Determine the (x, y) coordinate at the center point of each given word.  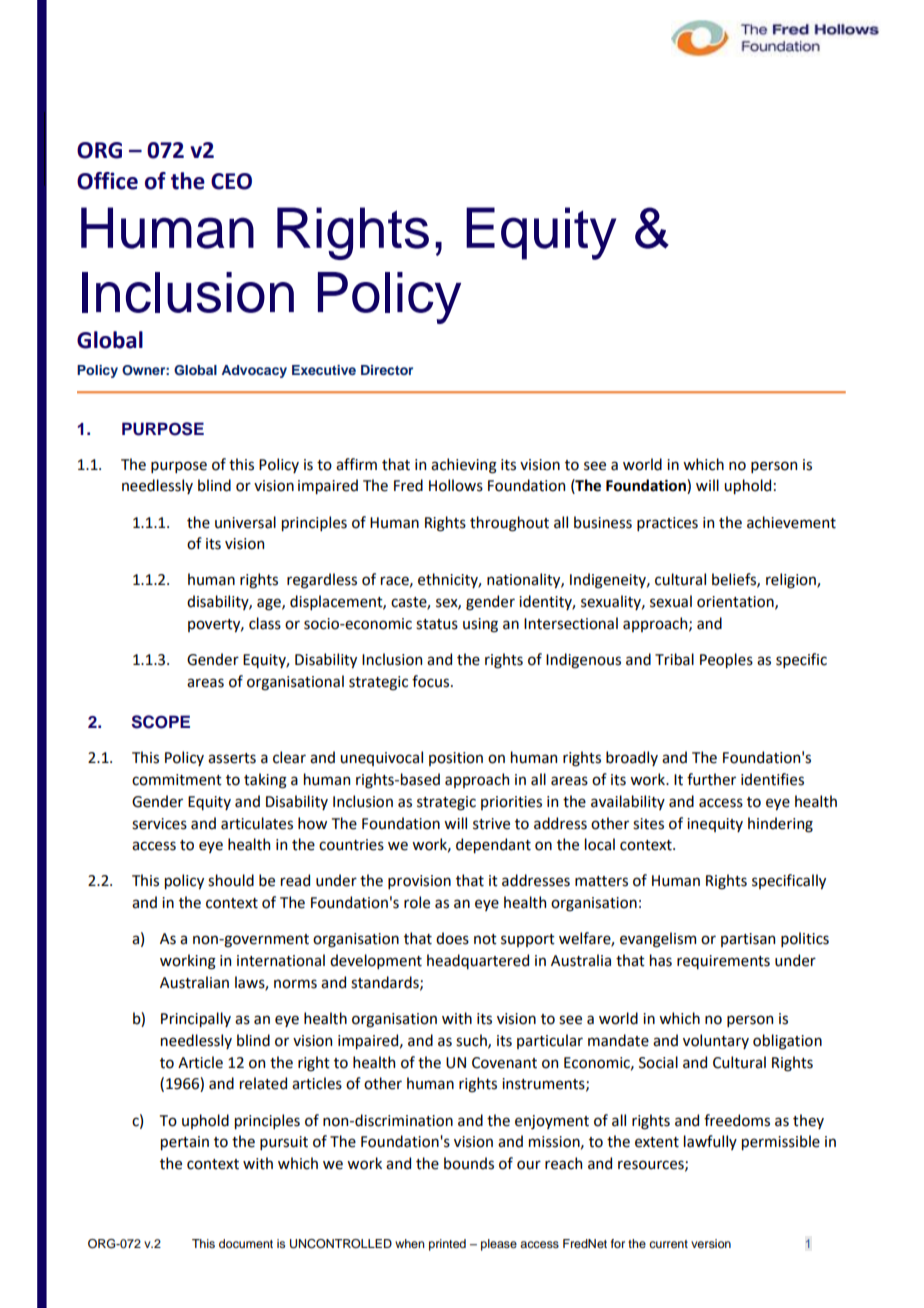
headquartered (478, 961)
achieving (464, 466)
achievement (791, 522)
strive (491, 824)
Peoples (726, 660)
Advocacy (254, 371)
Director (387, 370)
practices (667, 524)
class (265, 623)
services (159, 824)
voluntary (716, 1041)
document (246, 1243)
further (711, 779)
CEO (231, 181)
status (437, 624)
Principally (196, 1019)
